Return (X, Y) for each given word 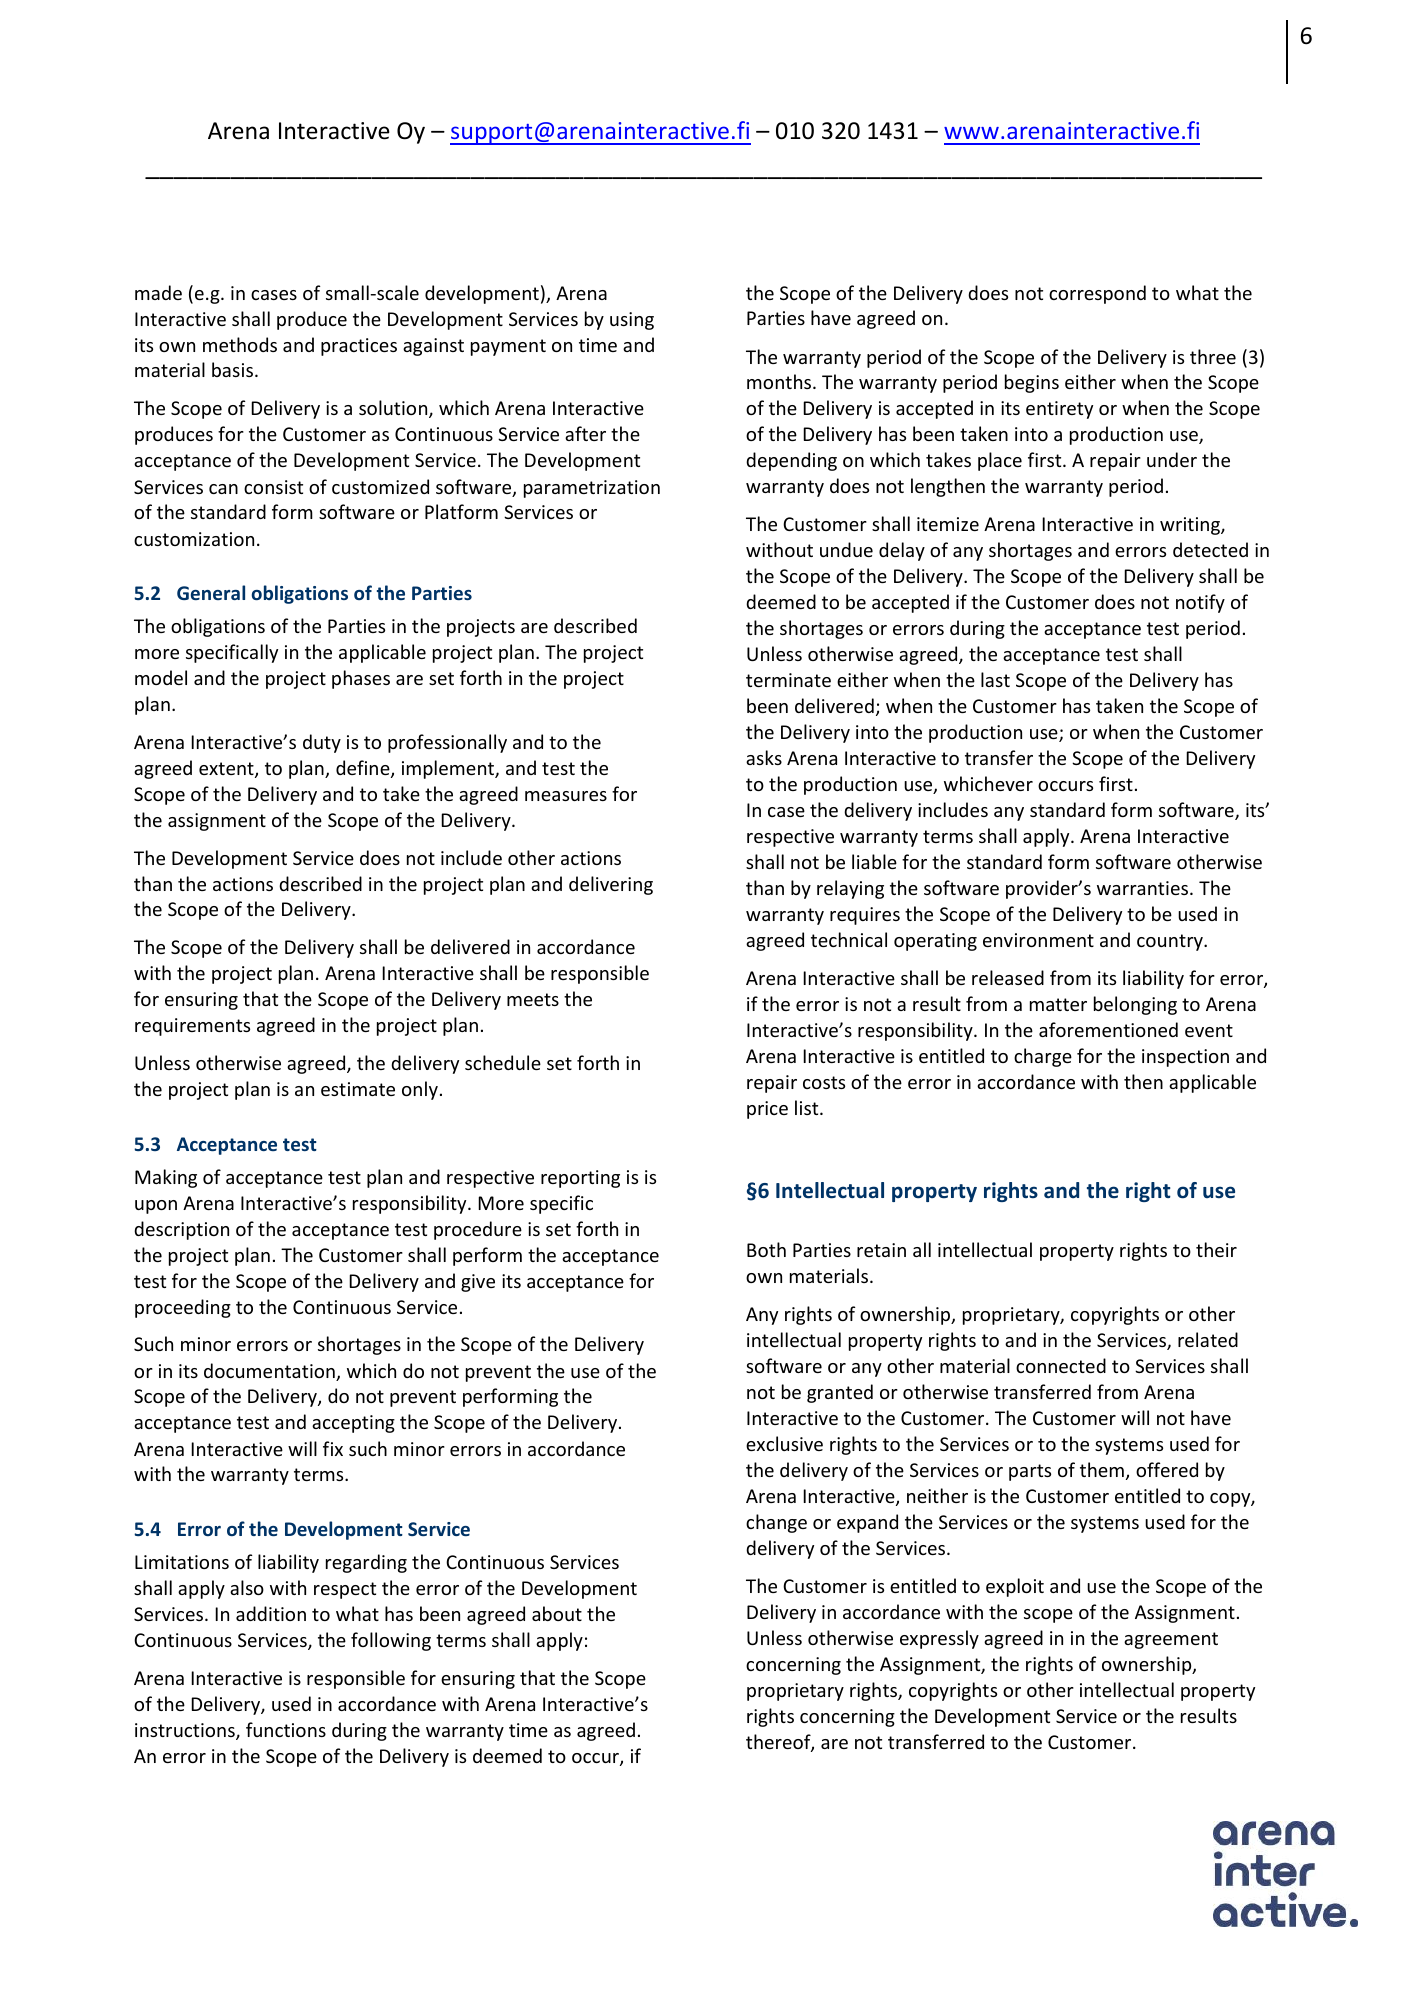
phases (361, 679)
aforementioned (1108, 1029)
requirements (192, 1027)
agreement (1171, 1640)
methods (240, 344)
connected (1061, 1365)
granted (840, 1393)
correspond (1097, 294)
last (995, 679)
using (632, 321)
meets (533, 999)
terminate (788, 680)
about (557, 1613)
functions (286, 1729)
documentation (270, 1372)
